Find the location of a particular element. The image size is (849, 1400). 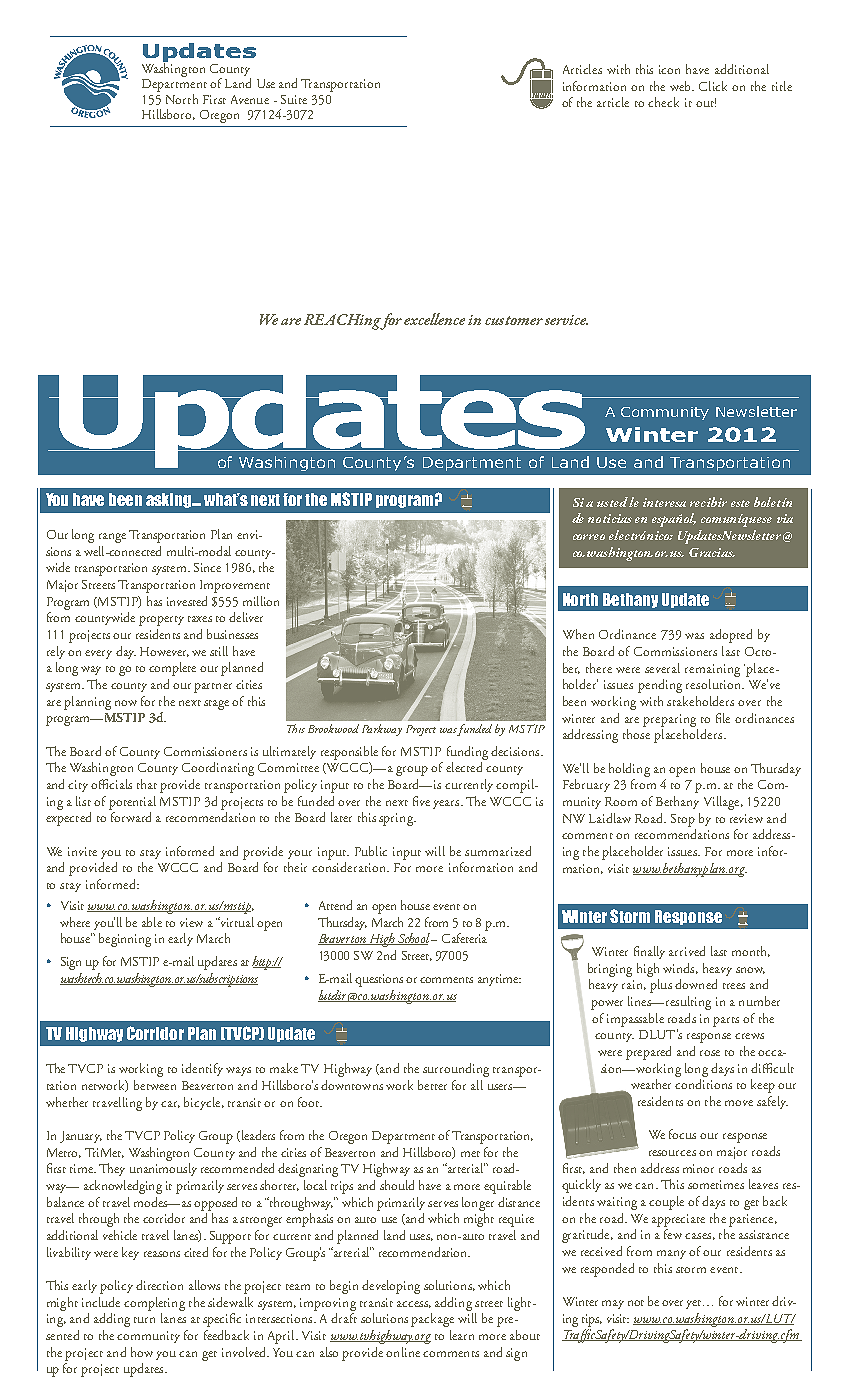

parts is located at coordinates (726, 1022).
